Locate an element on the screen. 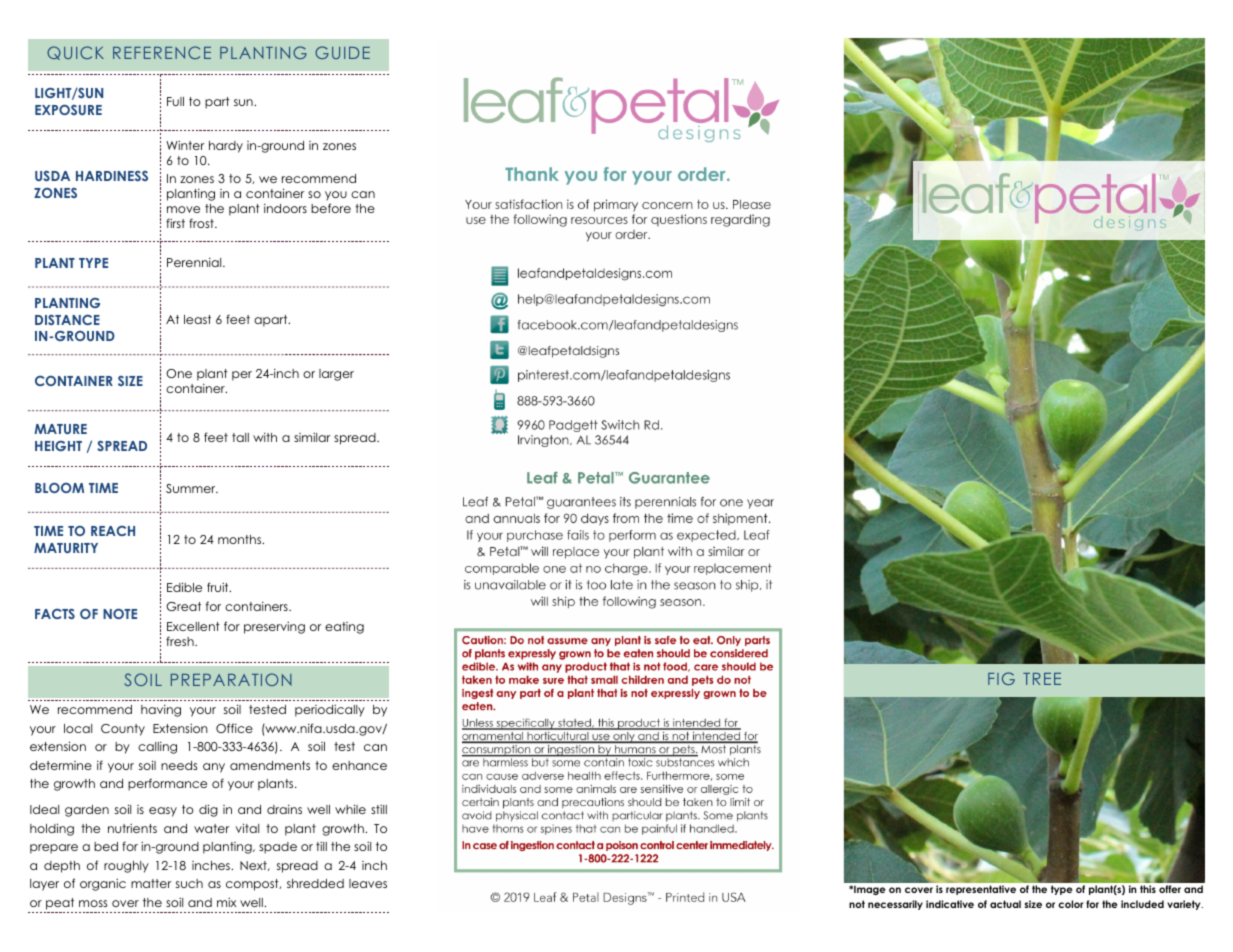 The image size is (1233, 952). GUIDE is located at coordinates (342, 52).
